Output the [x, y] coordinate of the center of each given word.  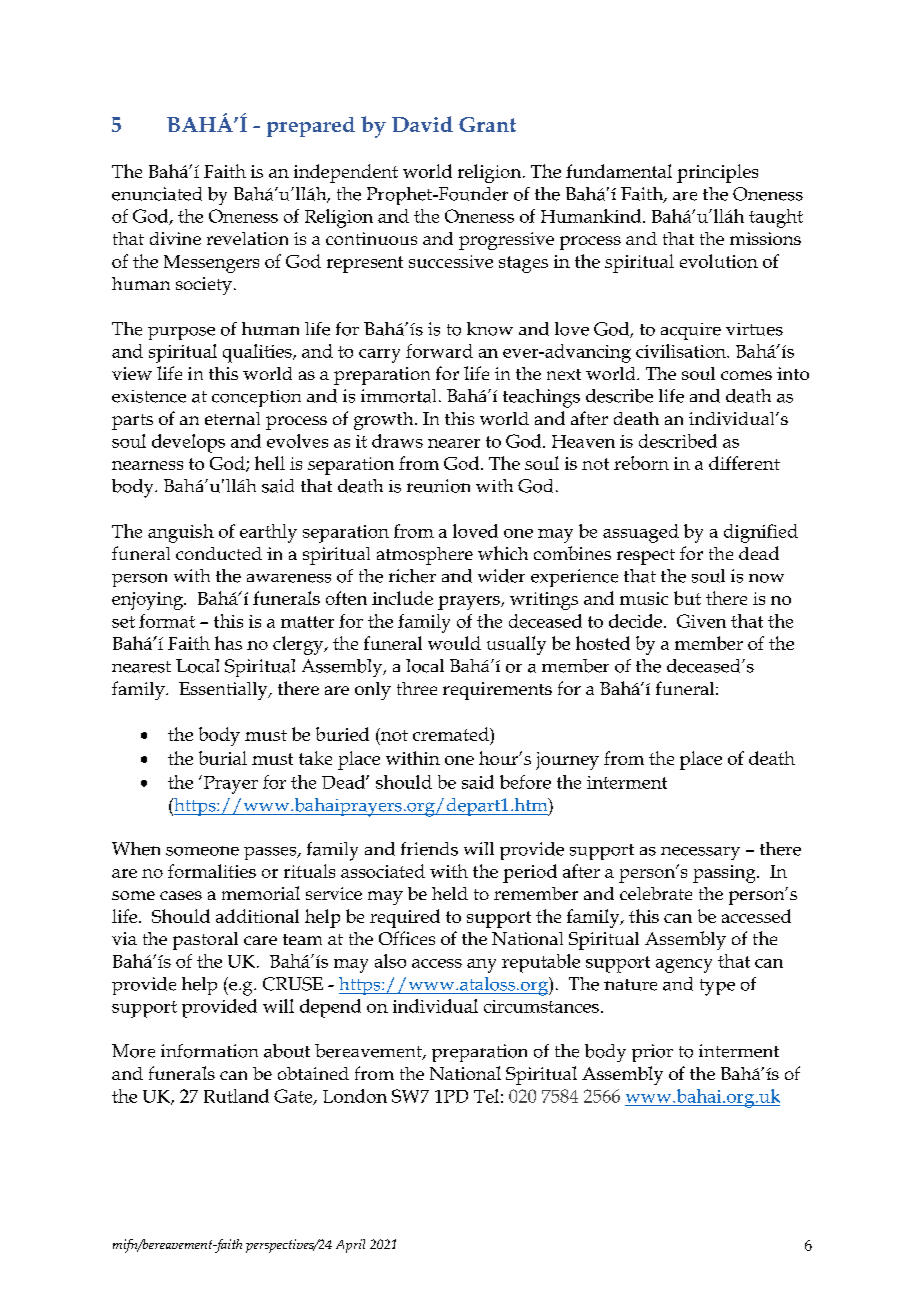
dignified [761, 533]
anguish [181, 533]
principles [717, 173]
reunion [438, 486]
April [350, 1246]
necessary [700, 853]
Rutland [236, 1096]
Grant [487, 124]
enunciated [157, 194]
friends [429, 849]
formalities [212, 871]
